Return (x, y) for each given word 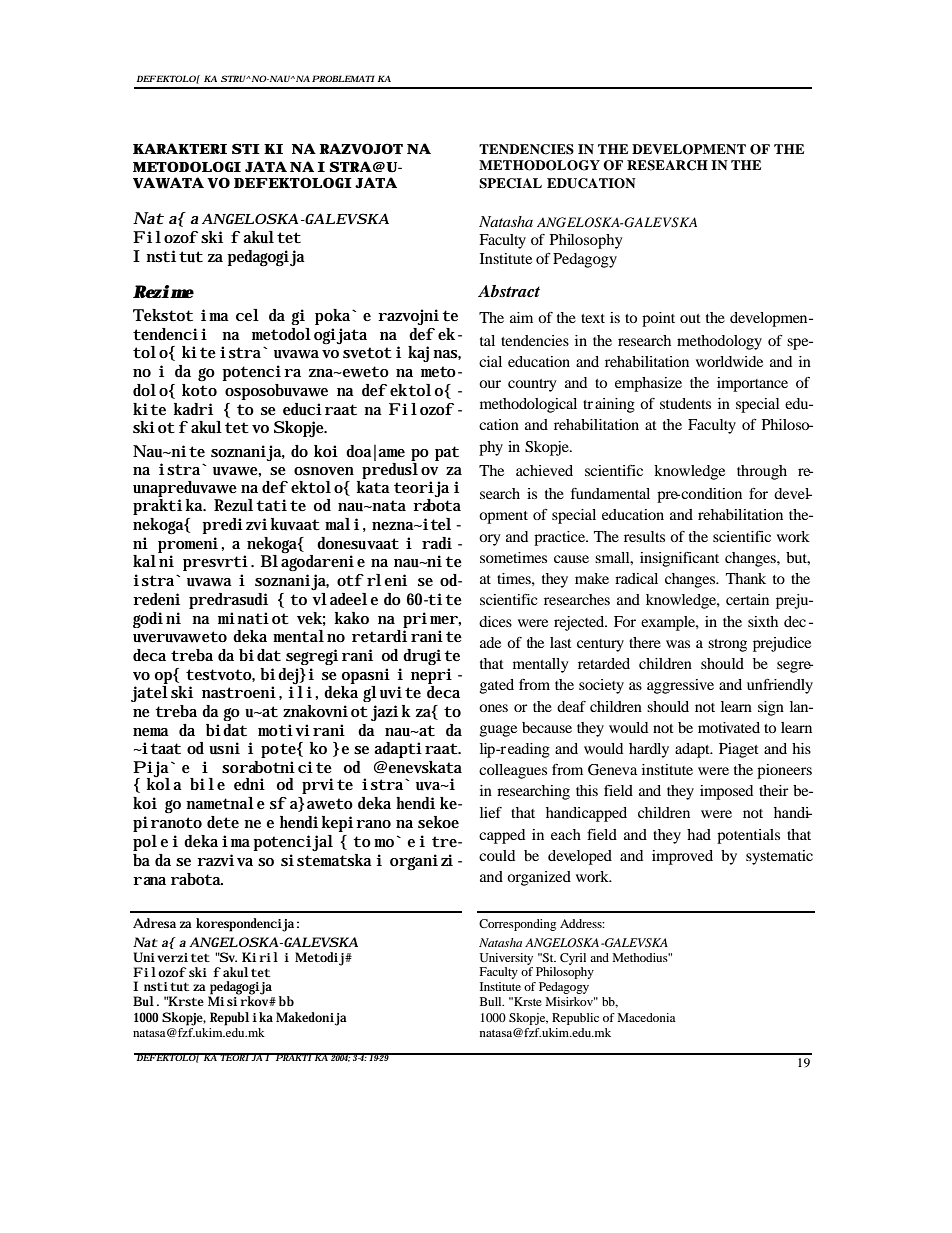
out (690, 318)
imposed (726, 792)
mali (342, 524)
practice (561, 538)
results (644, 536)
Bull (492, 1001)
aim (521, 317)
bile (207, 784)
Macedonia (646, 1017)
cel (247, 315)
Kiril (260, 957)
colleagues (513, 771)
